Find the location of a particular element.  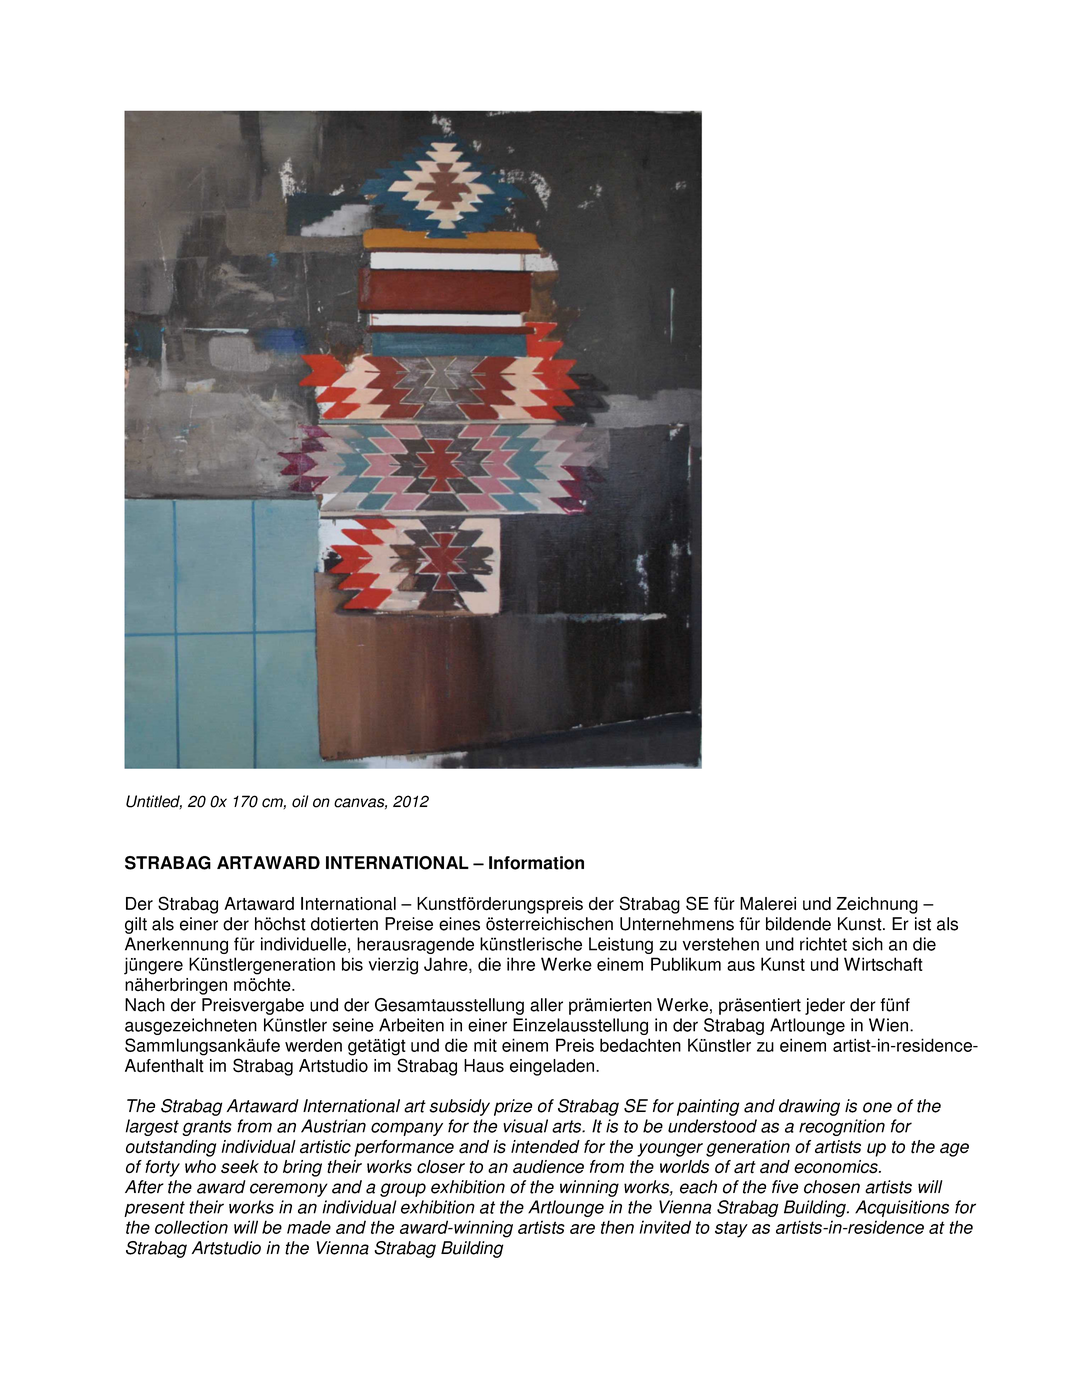

oil is located at coordinates (300, 801).
